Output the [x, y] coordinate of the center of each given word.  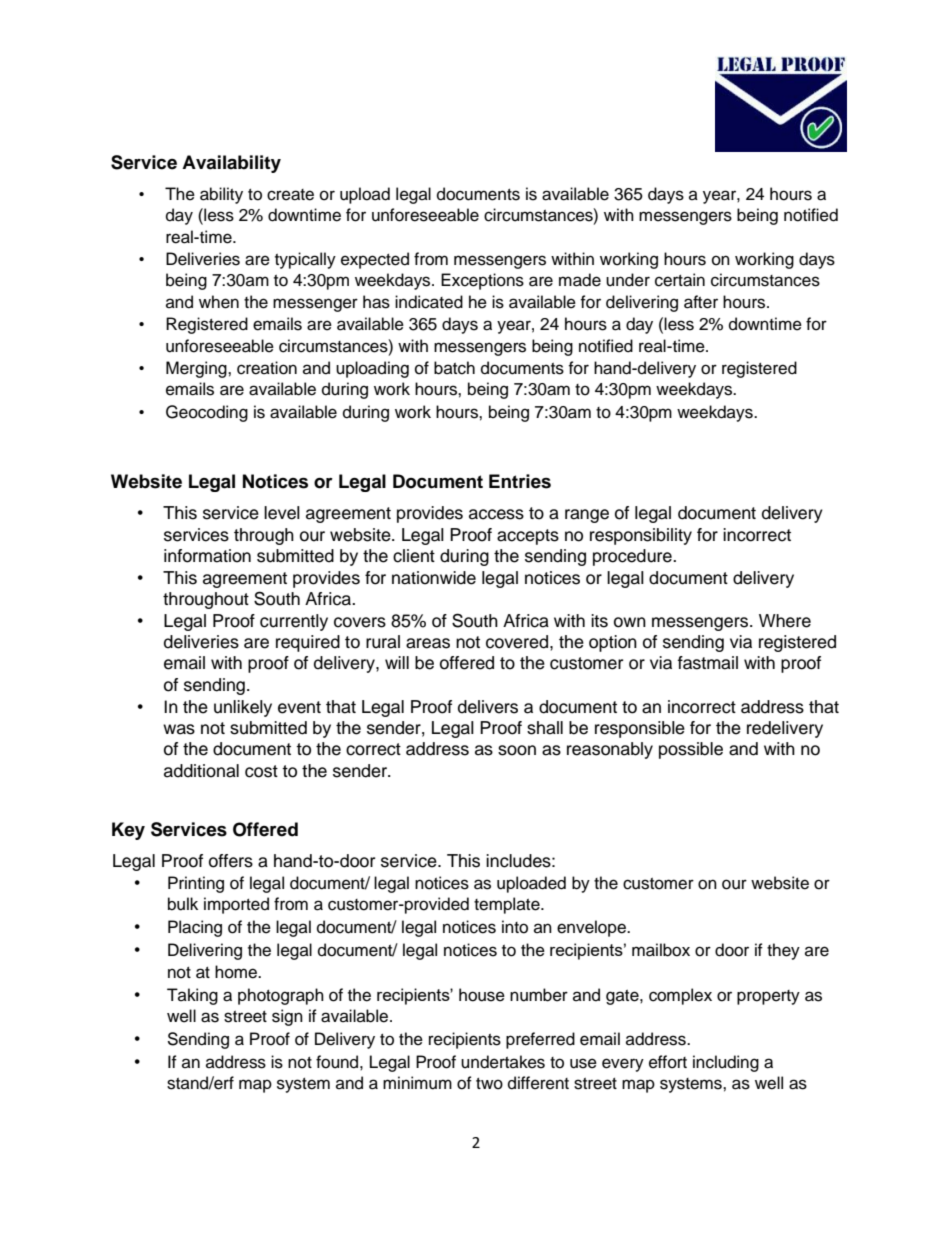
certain [680, 280]
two [489, 1084]
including [726, 1063]
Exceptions [482, 281]
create [290, 195]
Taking [192, 996]
